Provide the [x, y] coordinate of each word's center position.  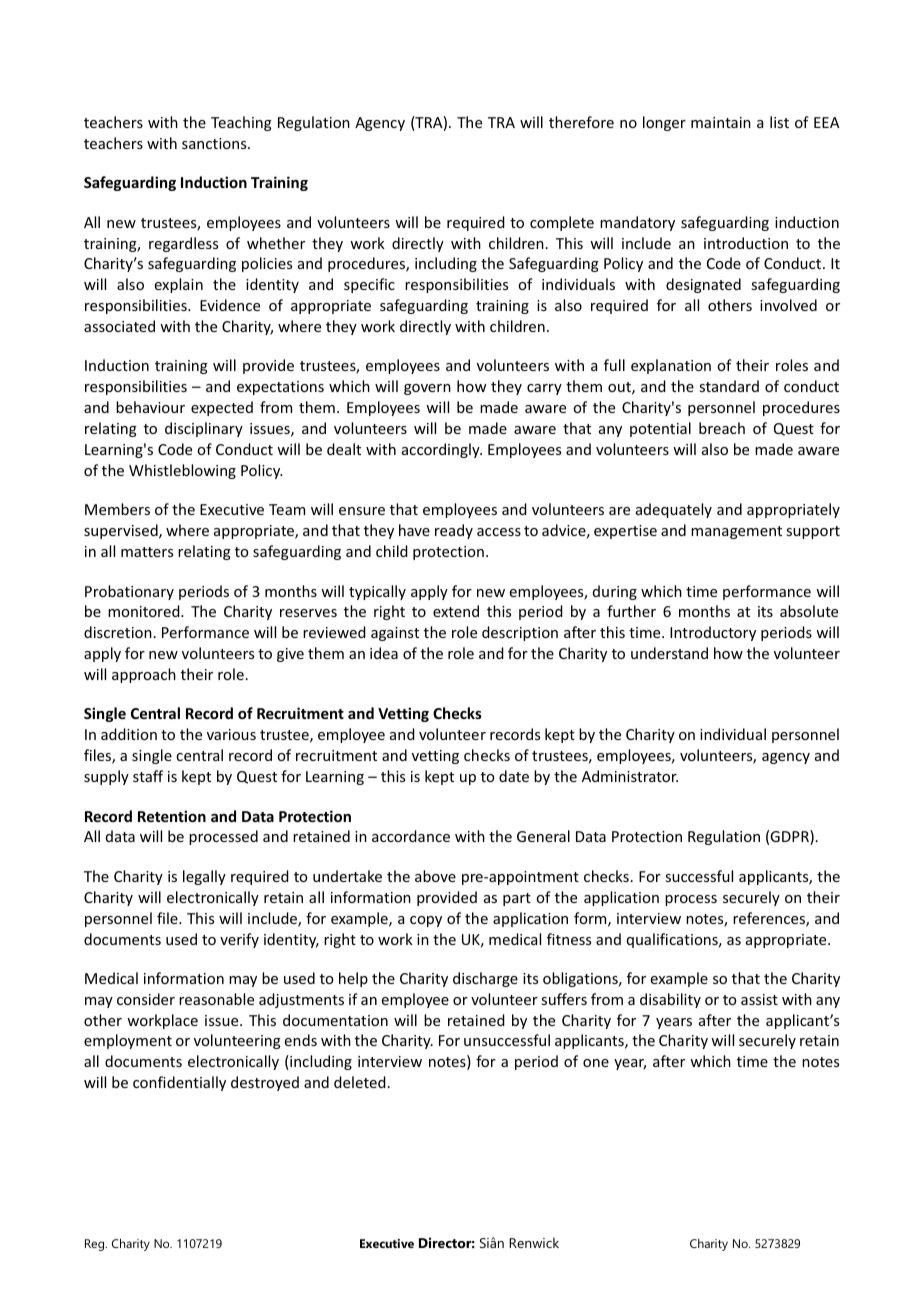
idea [384, 653]
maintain [721, 122]
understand [669, 653]
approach [144, 675]
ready [454, 531]
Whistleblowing [182, 471]
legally [204, 877]
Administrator [630, 776]
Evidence [230, 305]
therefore [581, 122]
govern [427, 389]
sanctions [215, 143]
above [435, 876]
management [736, 532]
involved [788, 305]
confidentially [179, 1083]
